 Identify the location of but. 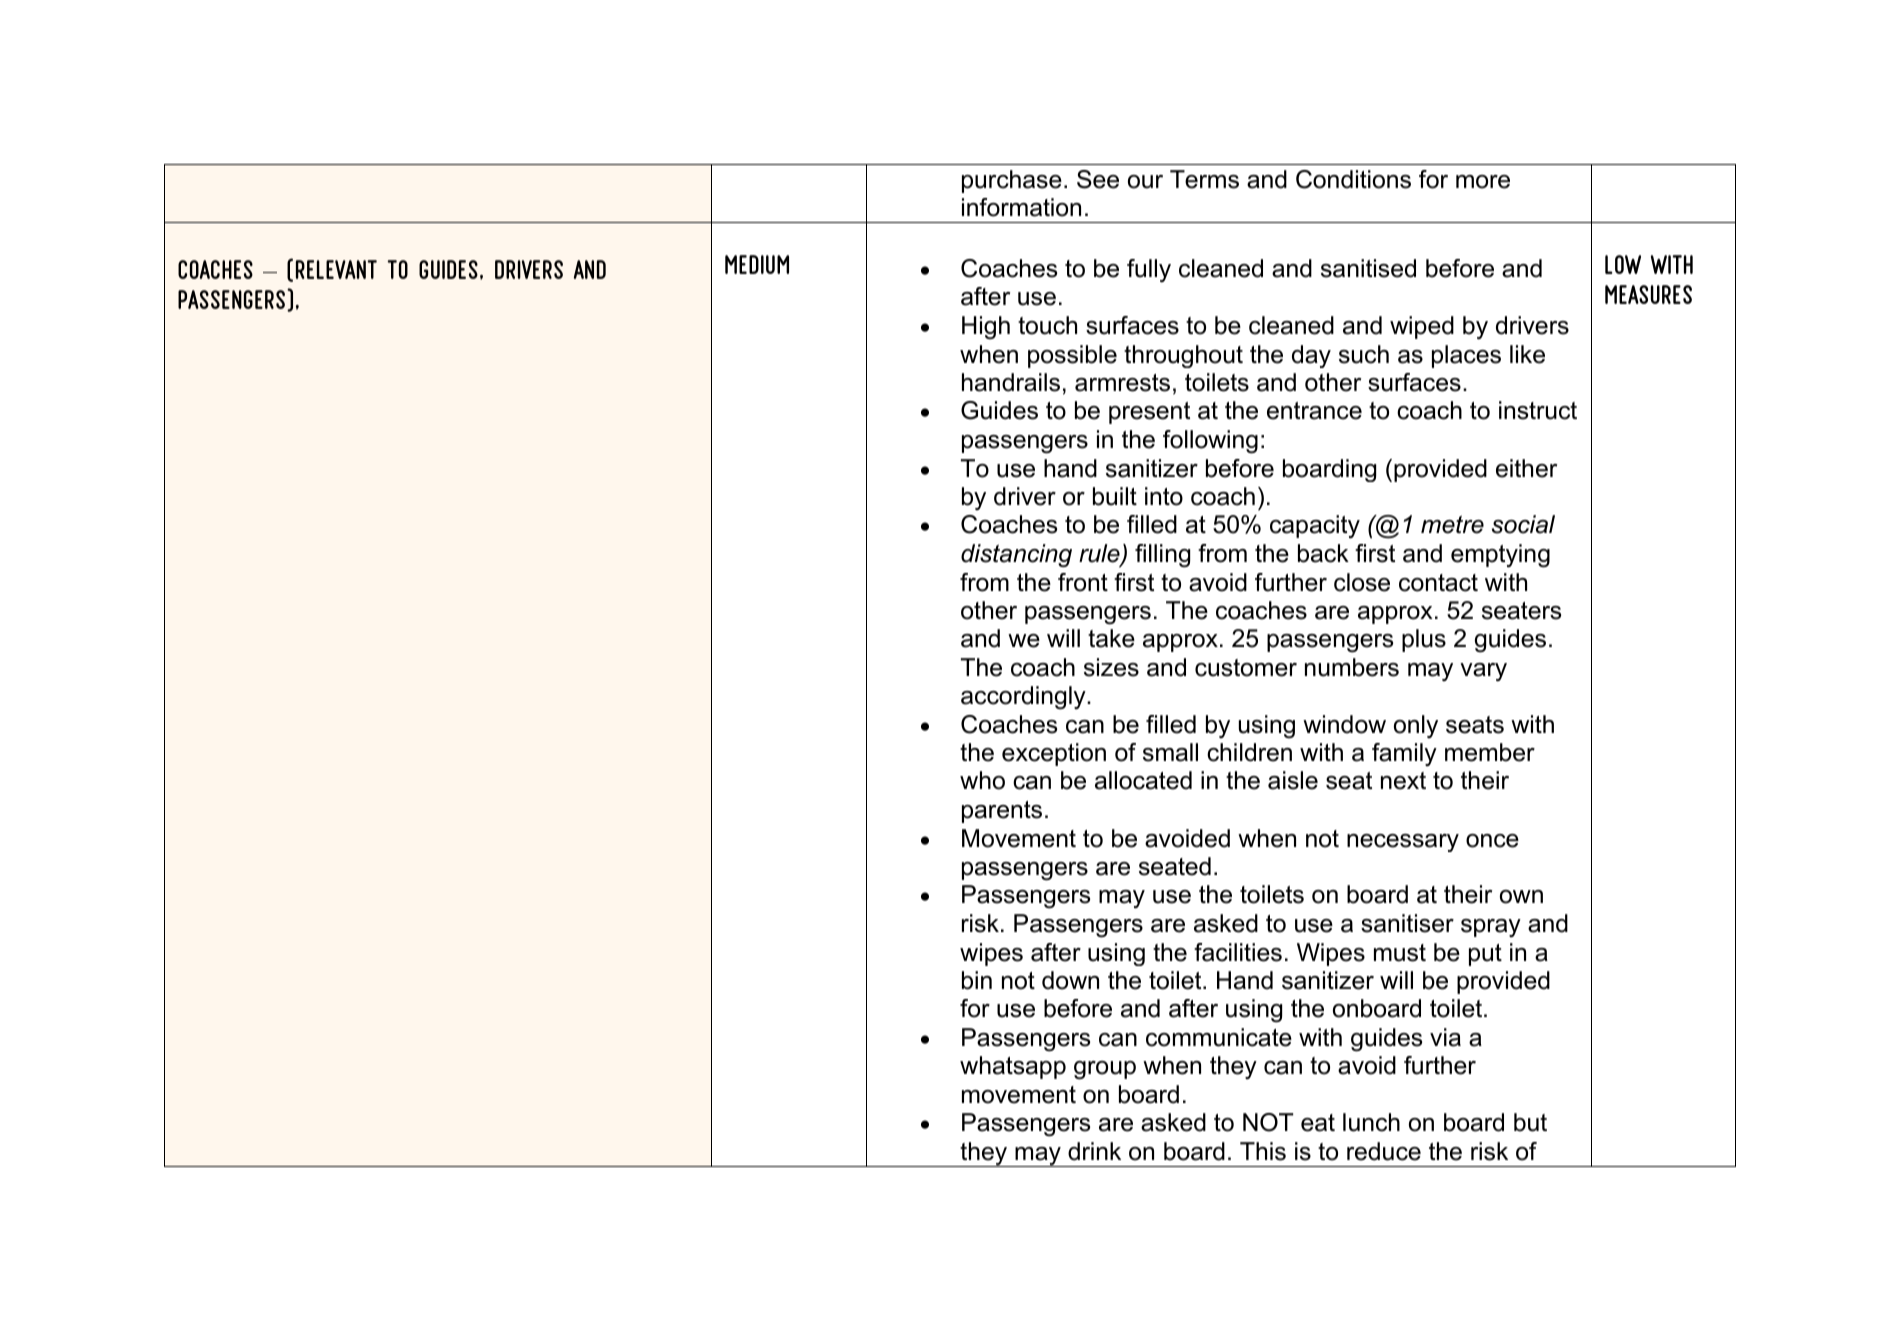
(1530, 1122).
